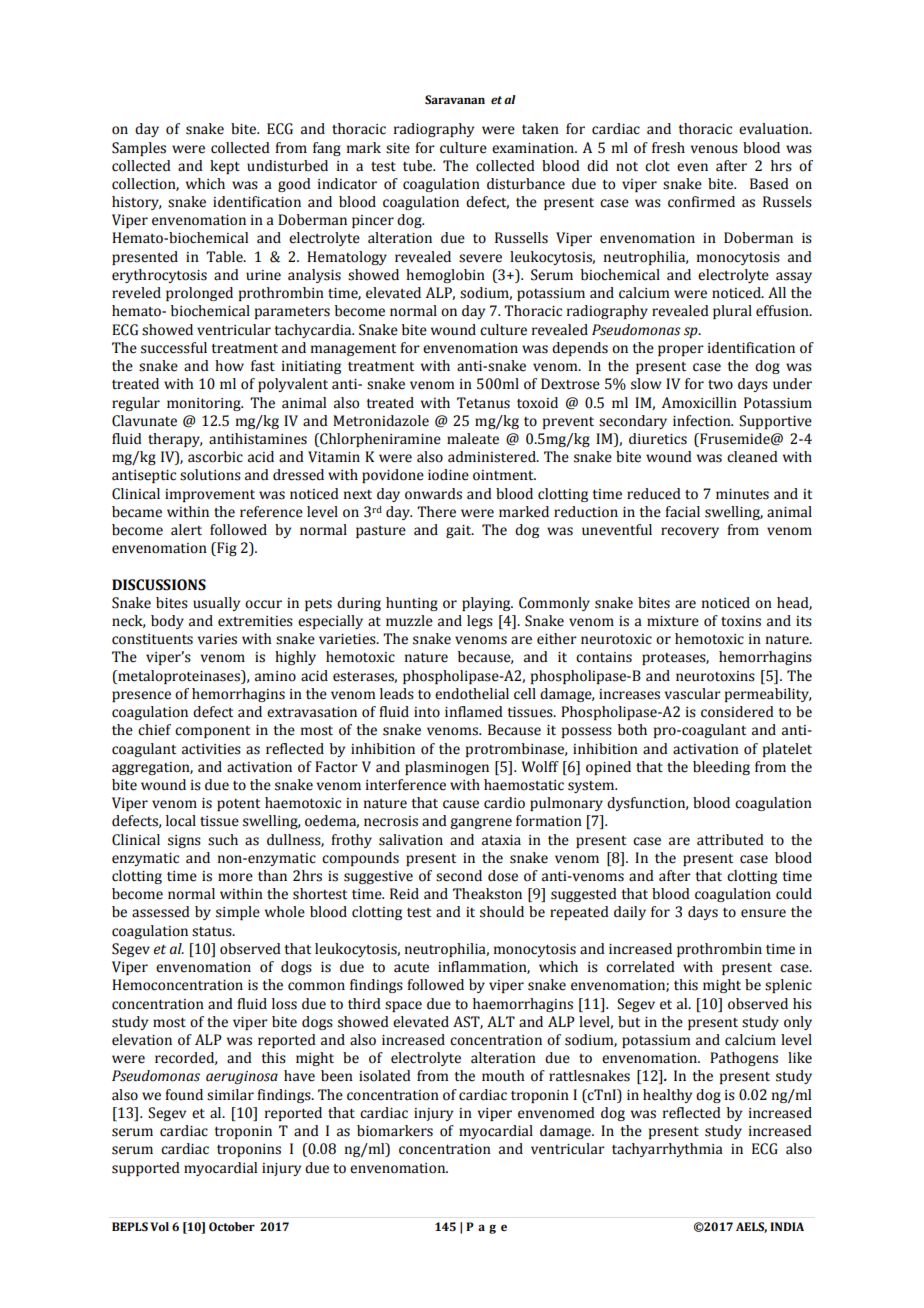  I want to click on playing, so click(487, 604).
